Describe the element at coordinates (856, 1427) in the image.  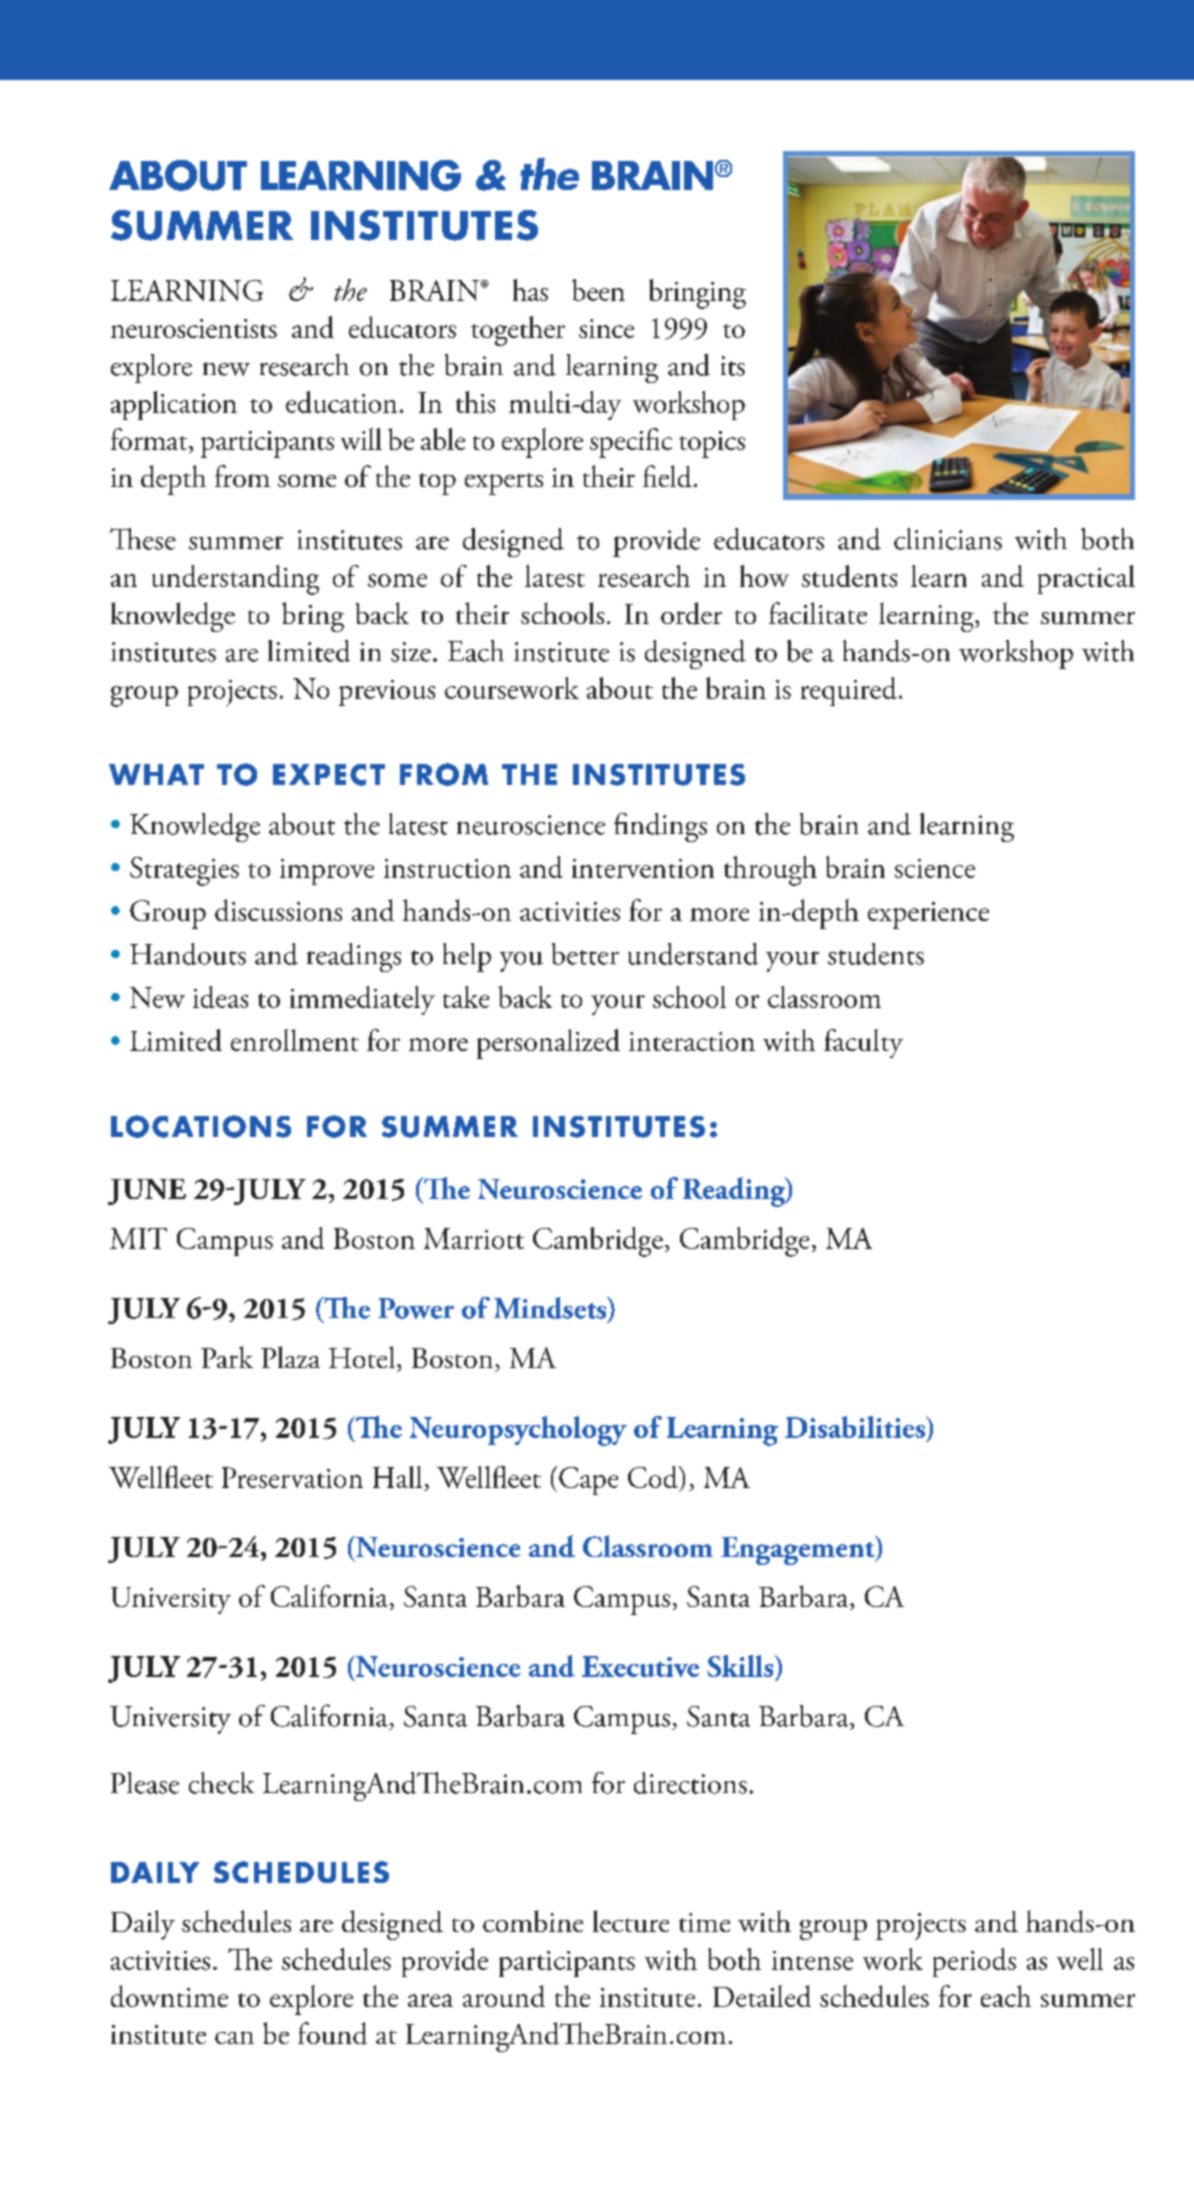
I see `Disabilities` at that location.
